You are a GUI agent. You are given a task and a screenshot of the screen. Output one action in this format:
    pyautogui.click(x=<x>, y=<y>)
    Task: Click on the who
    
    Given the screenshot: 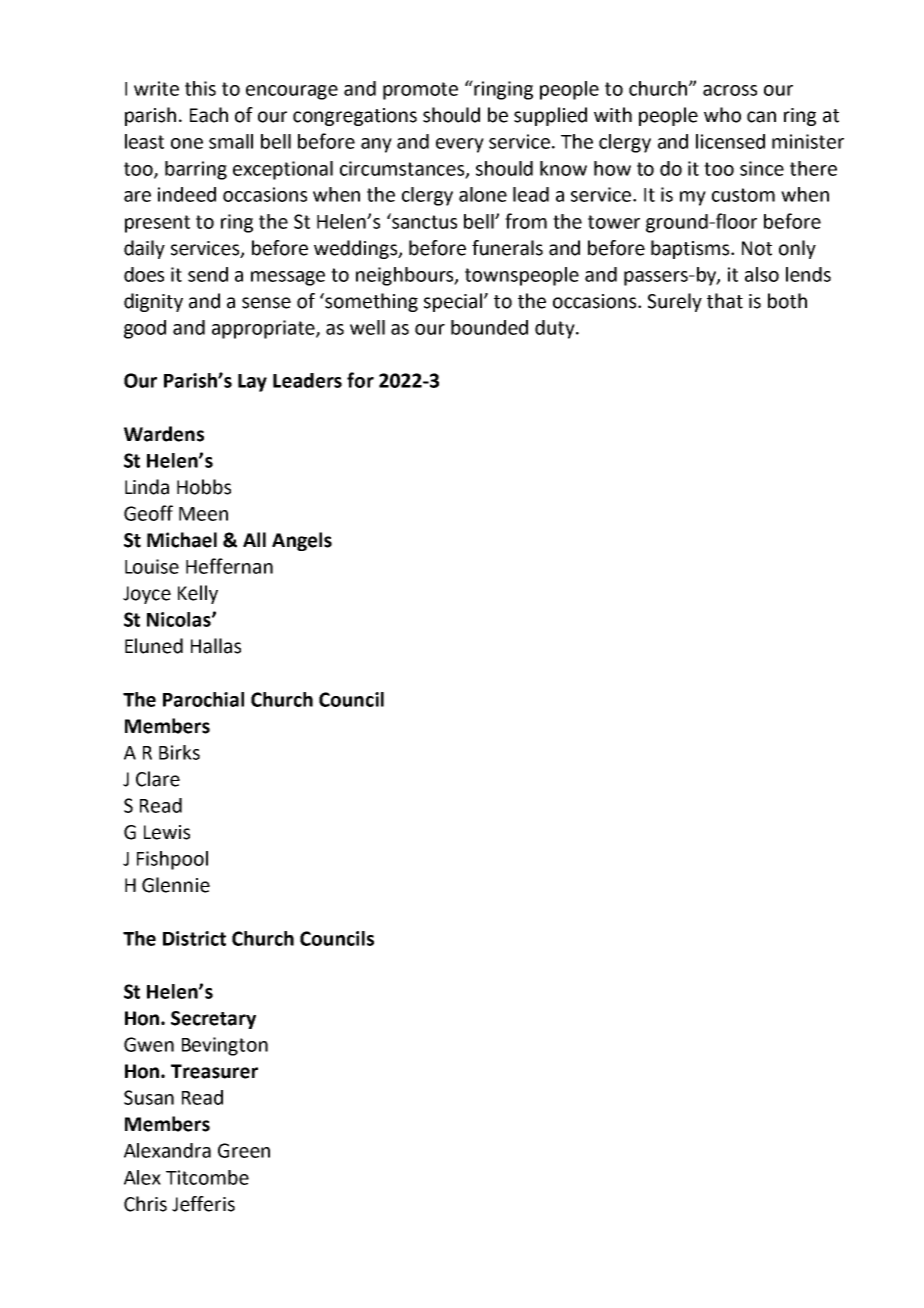 What is the action you would take?
    pyautogui.click(x=722, y=115)
